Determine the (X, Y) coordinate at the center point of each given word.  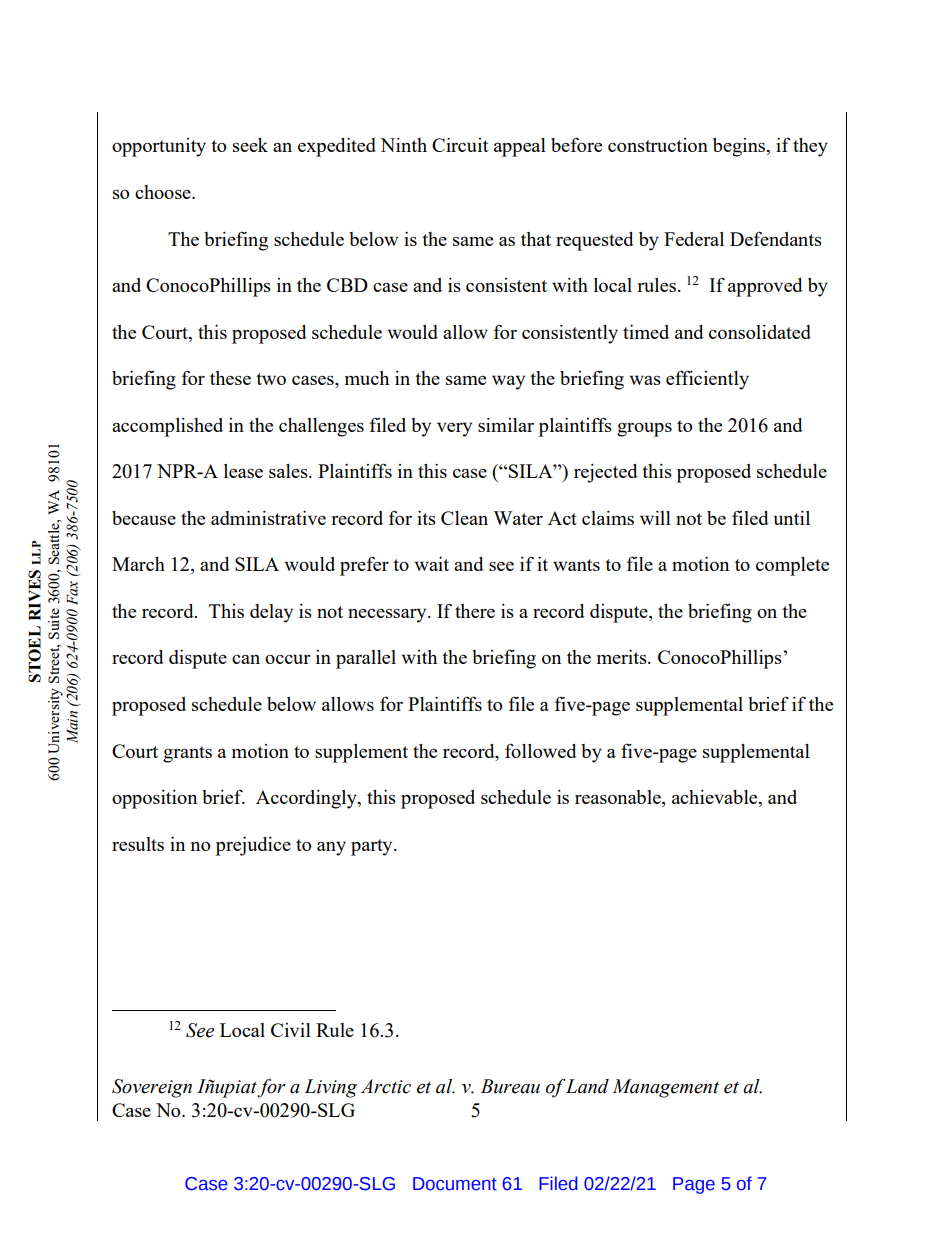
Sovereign (152, 1088)
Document (455, 1184)
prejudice (253, 846)
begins (740, 147)
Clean (464, 518)
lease (243, 471)
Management (665, 1088)
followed (540, 750)
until (792, 518)
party (373, 847)
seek (250, 145)
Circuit (460, 145)
